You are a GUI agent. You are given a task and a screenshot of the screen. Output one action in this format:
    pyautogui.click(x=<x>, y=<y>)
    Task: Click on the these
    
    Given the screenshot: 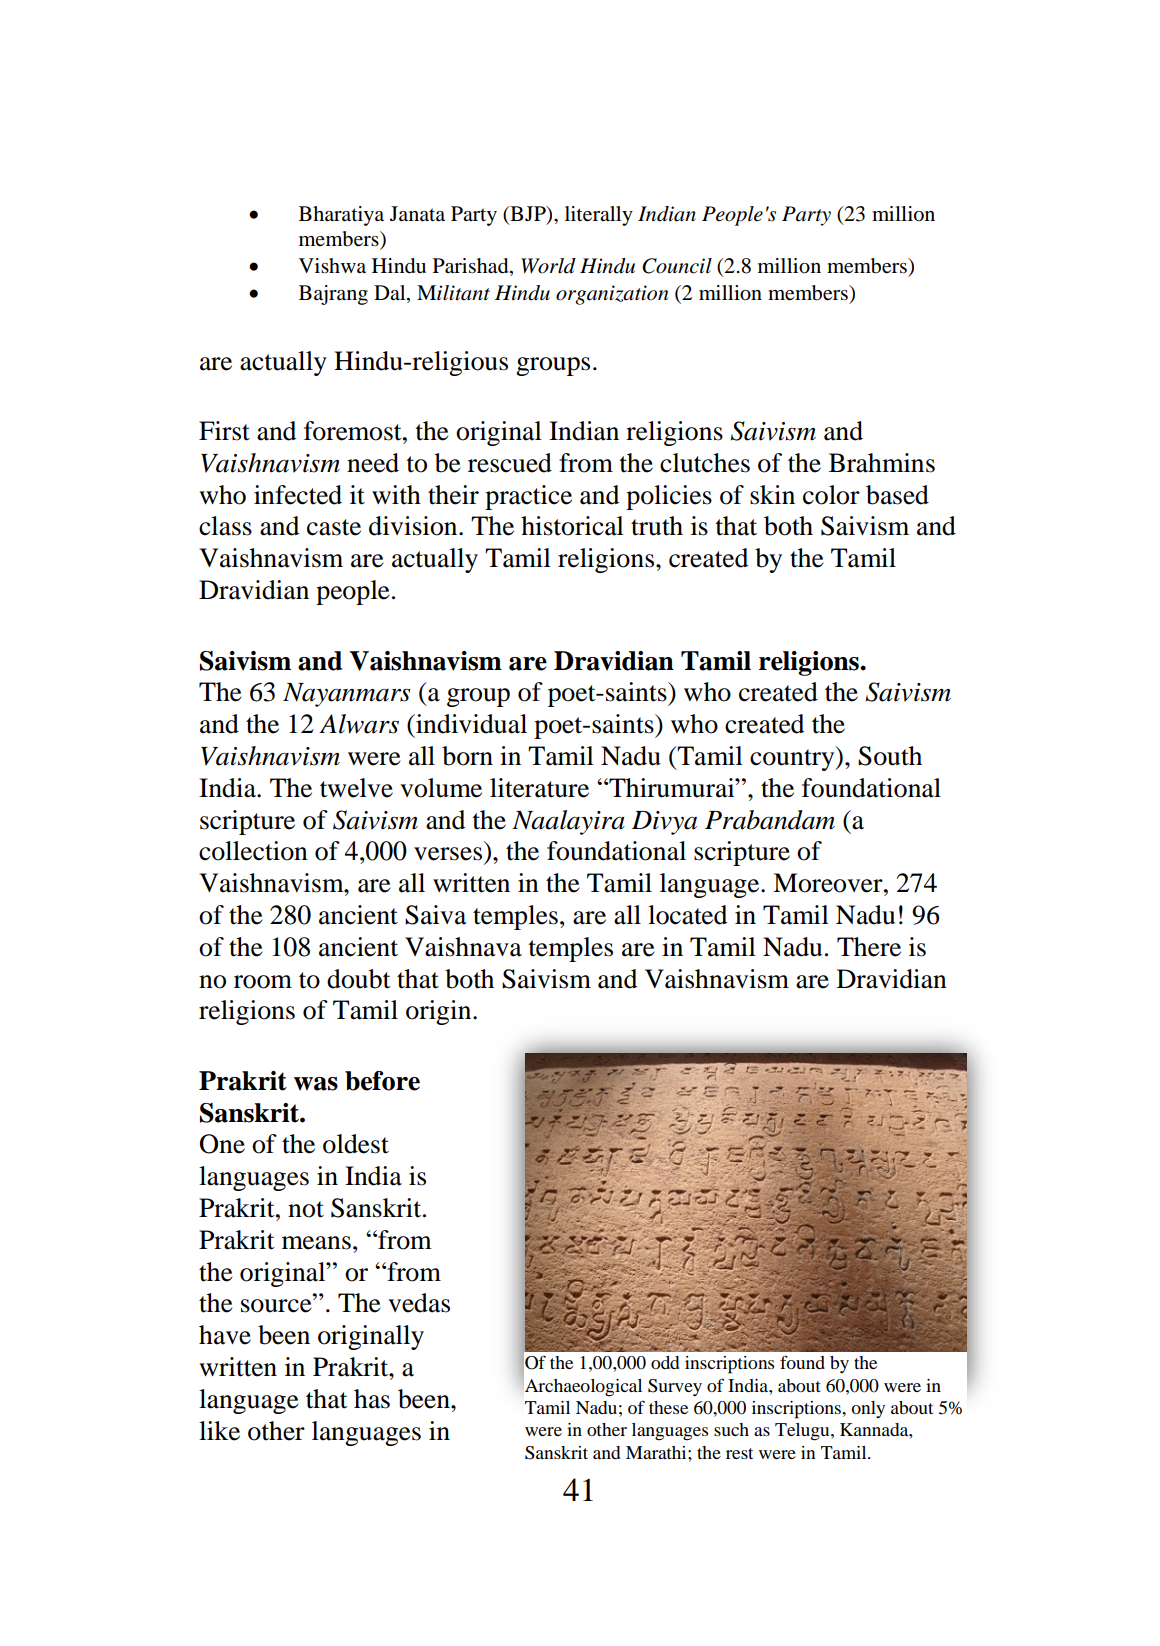 What is the action you would take?
    pyautogui.click(x=668, y=1407)
